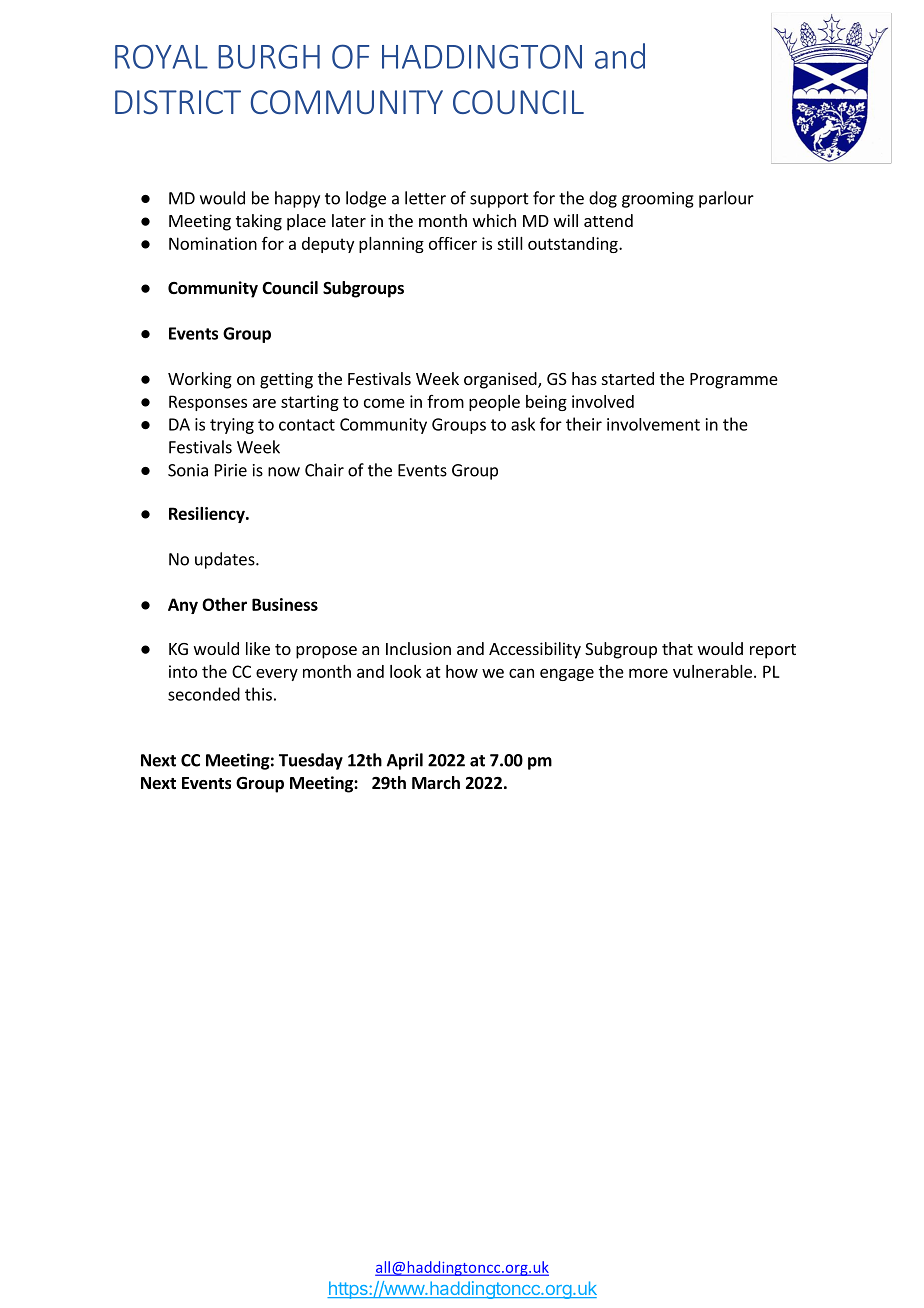 This screenshot has width=924, height=1308. I want to click on Chair, so click(324, 470).
